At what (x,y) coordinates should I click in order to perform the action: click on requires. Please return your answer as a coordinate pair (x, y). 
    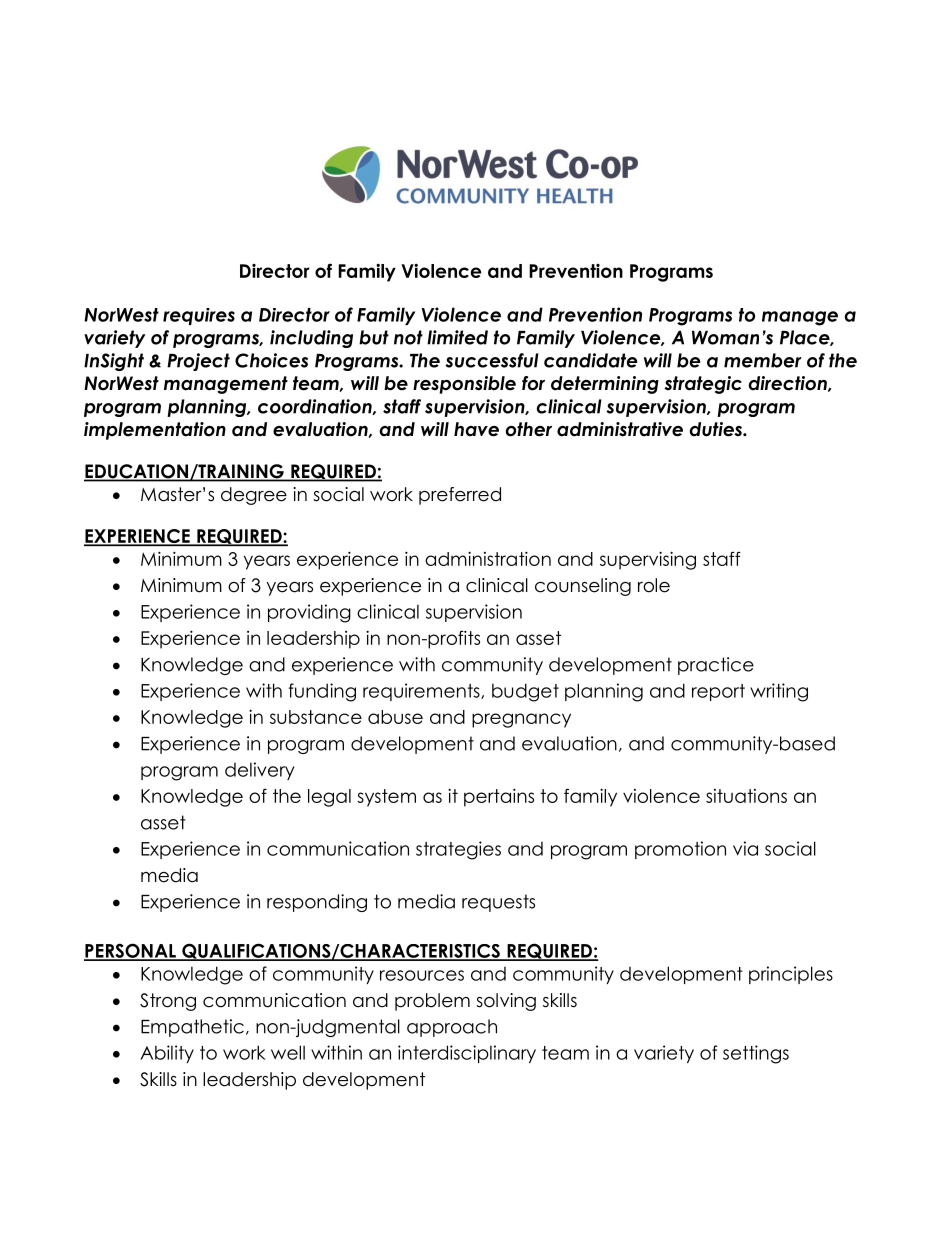
    Looking at the image, I should click on (199, 316).
